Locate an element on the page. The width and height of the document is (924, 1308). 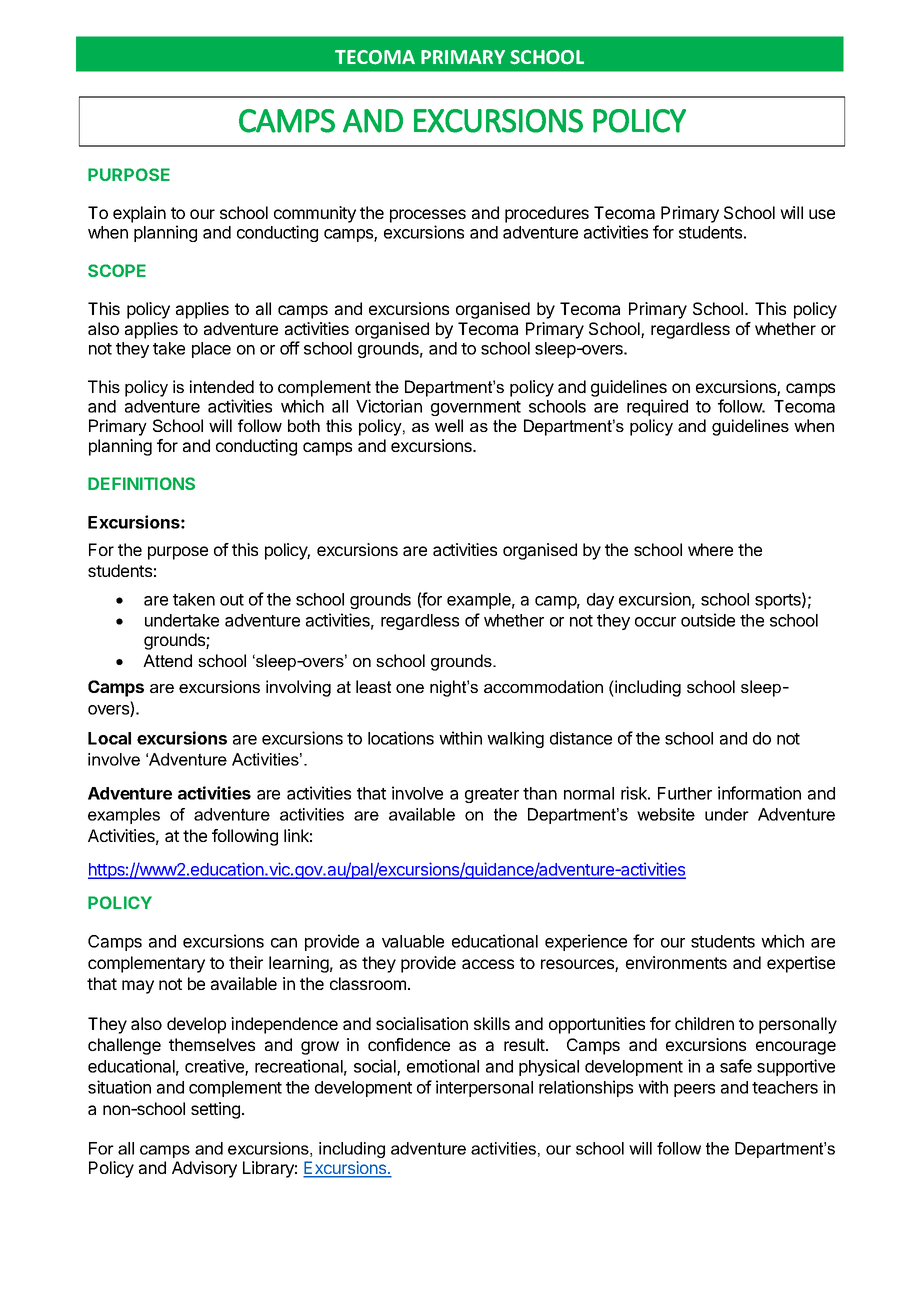
required is located at coordinates (657, 407).
